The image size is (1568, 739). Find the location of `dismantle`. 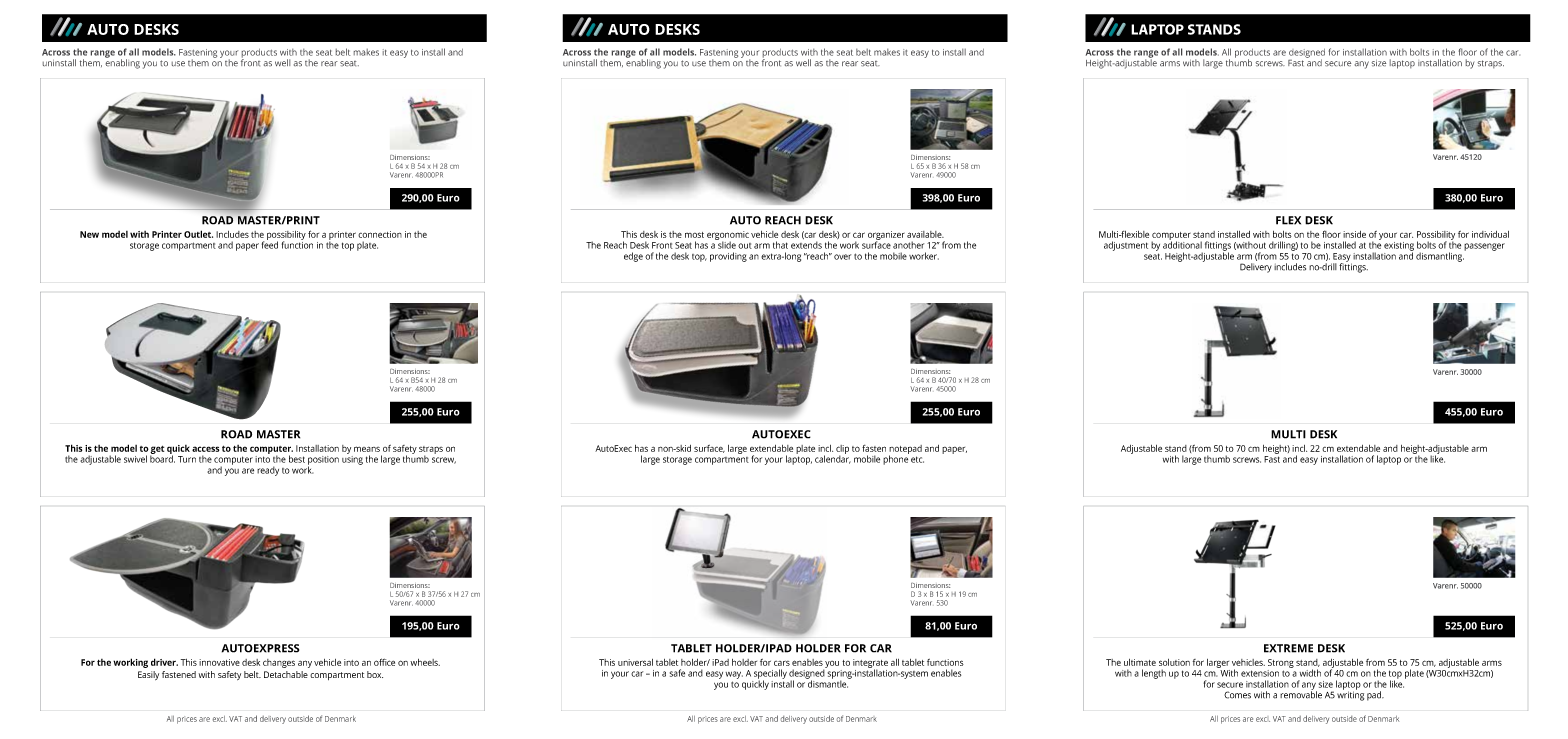

dismantle is located at coordinates (827, 683).
